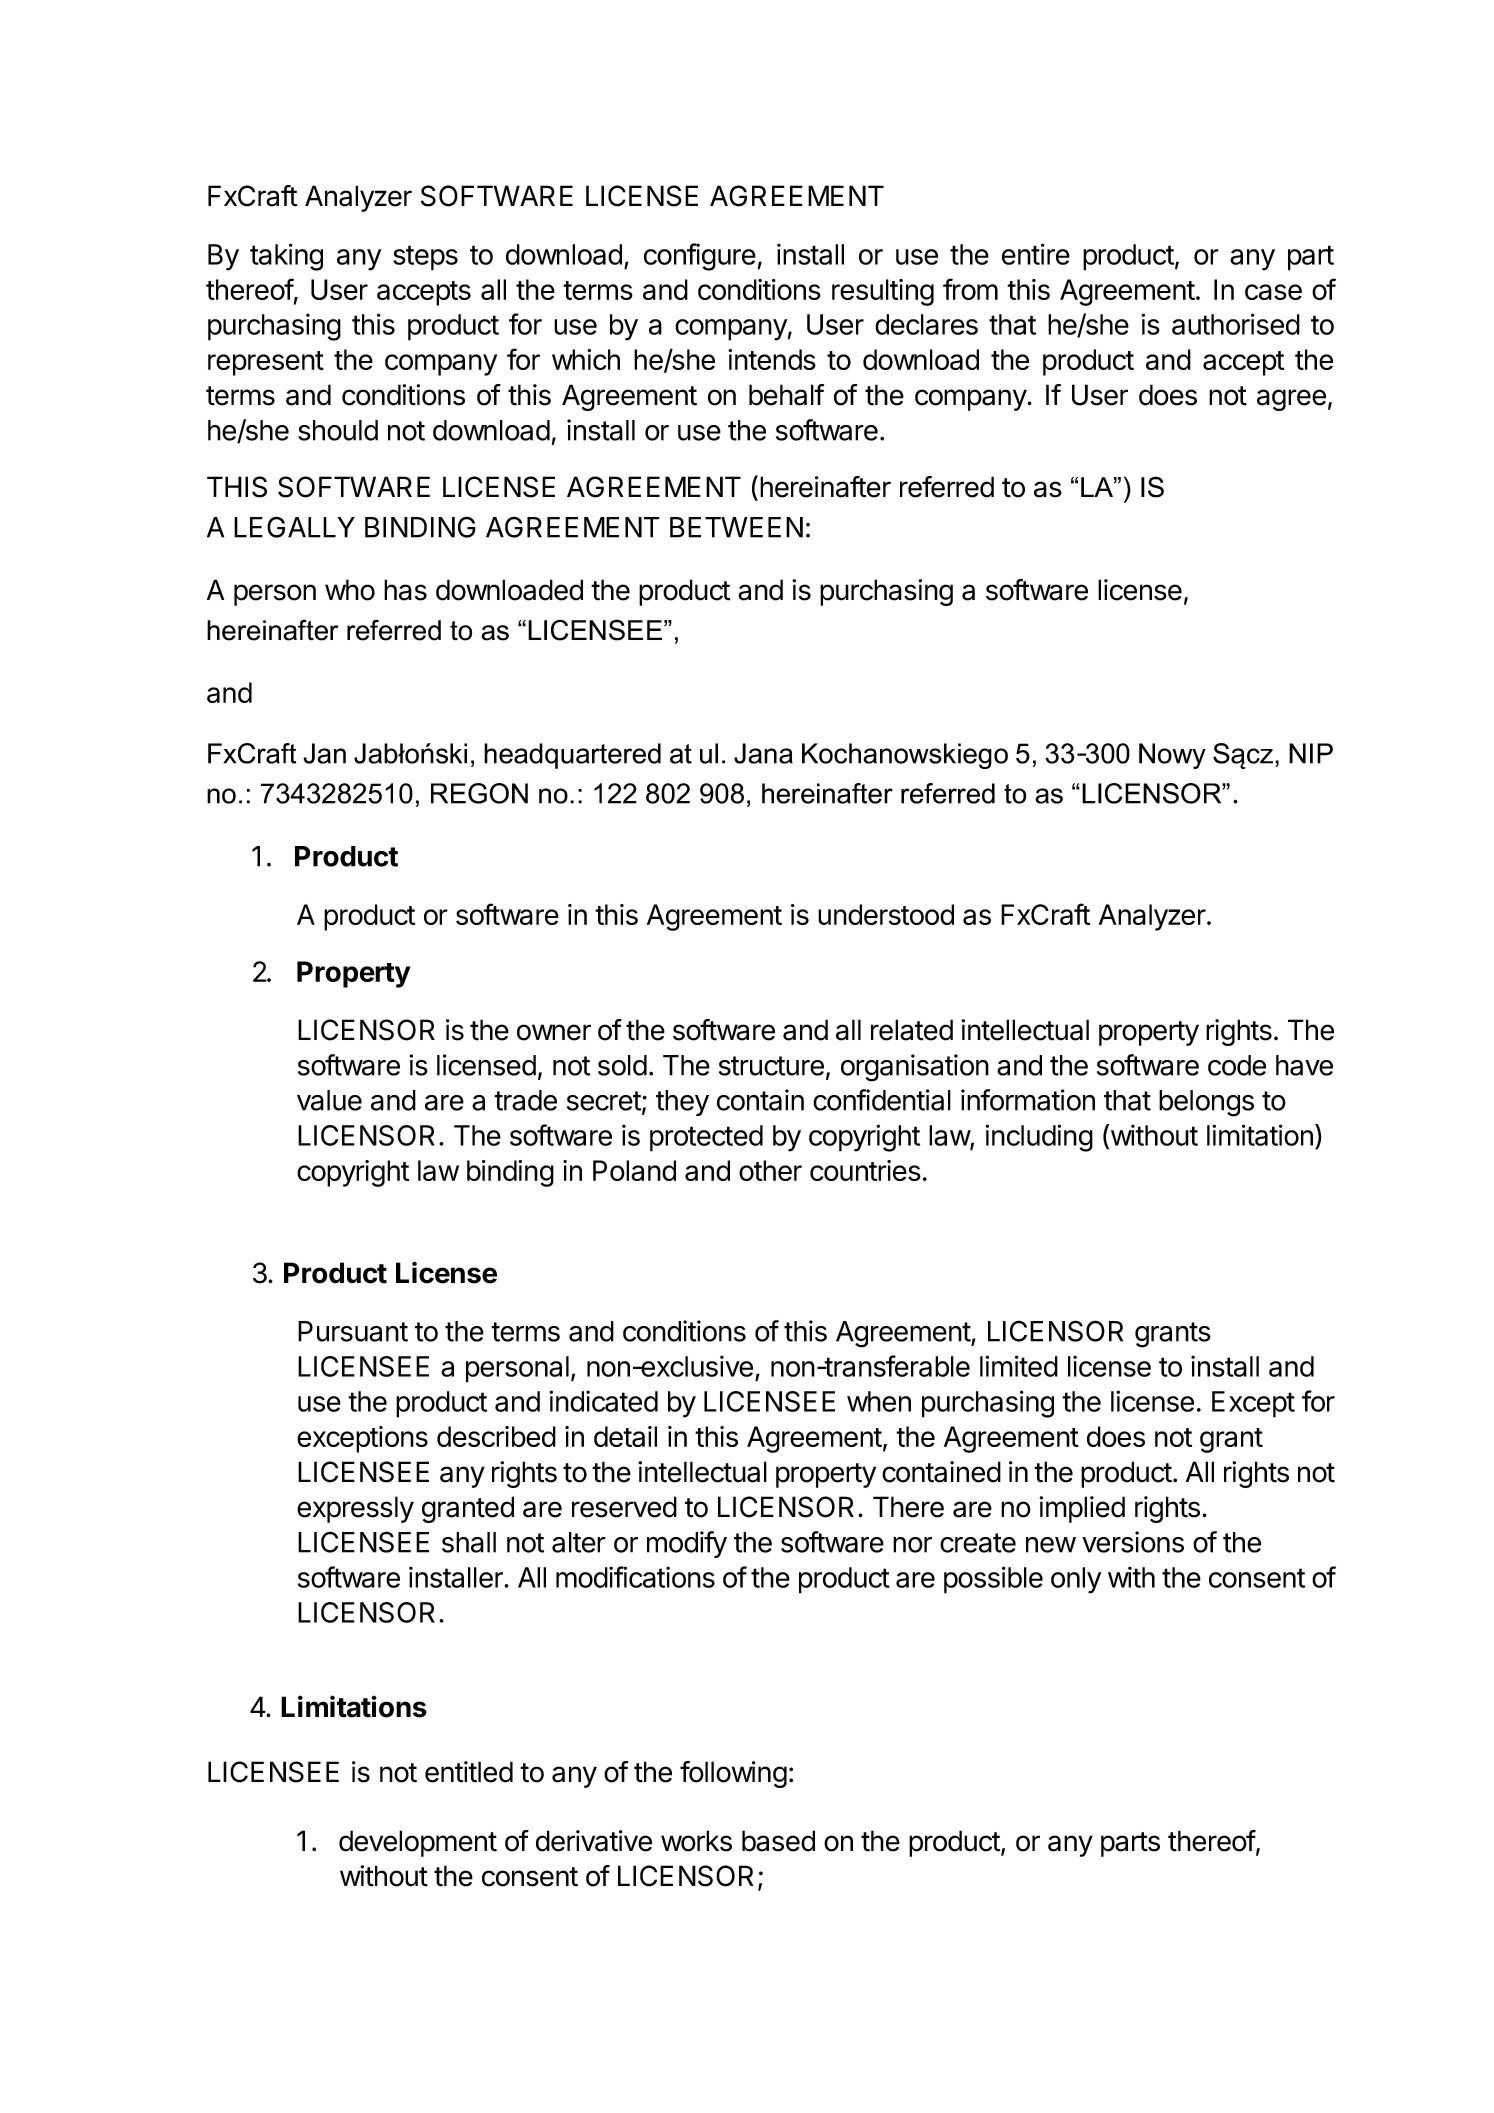 Image resolution: width=1494 pixels, height=2113 pixels. Describe the element at coordinates (418, 1843) in the page. I see `development` at that location.
